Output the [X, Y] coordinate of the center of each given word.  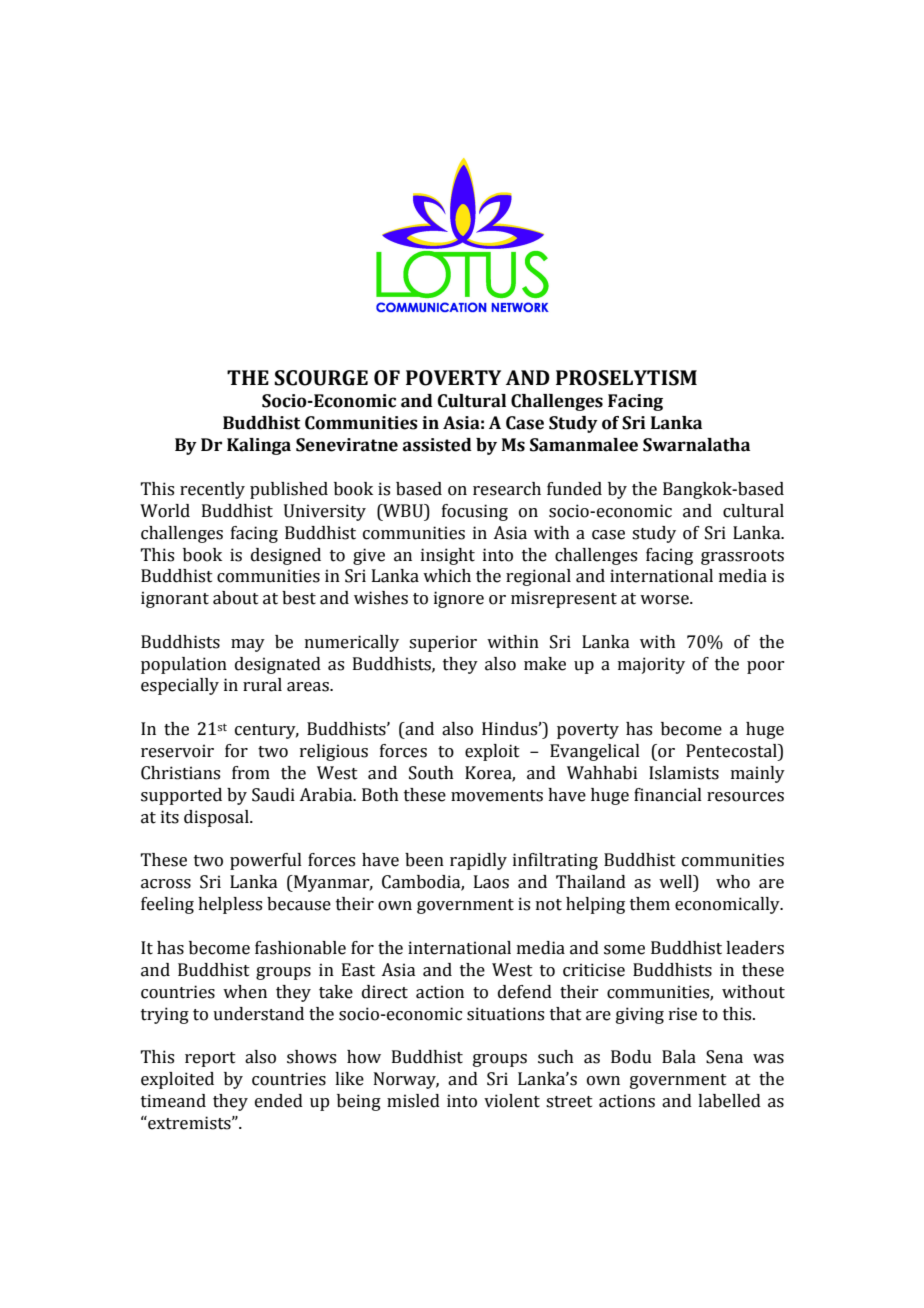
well [677, 883]
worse [665, 600]
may [248, 645]
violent [512, 1101]
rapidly [478, 861]
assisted [437, 445]
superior [443, 643]
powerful [266, 861]
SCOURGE [321, 378]
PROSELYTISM [626, 378]
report [210, 1059]
